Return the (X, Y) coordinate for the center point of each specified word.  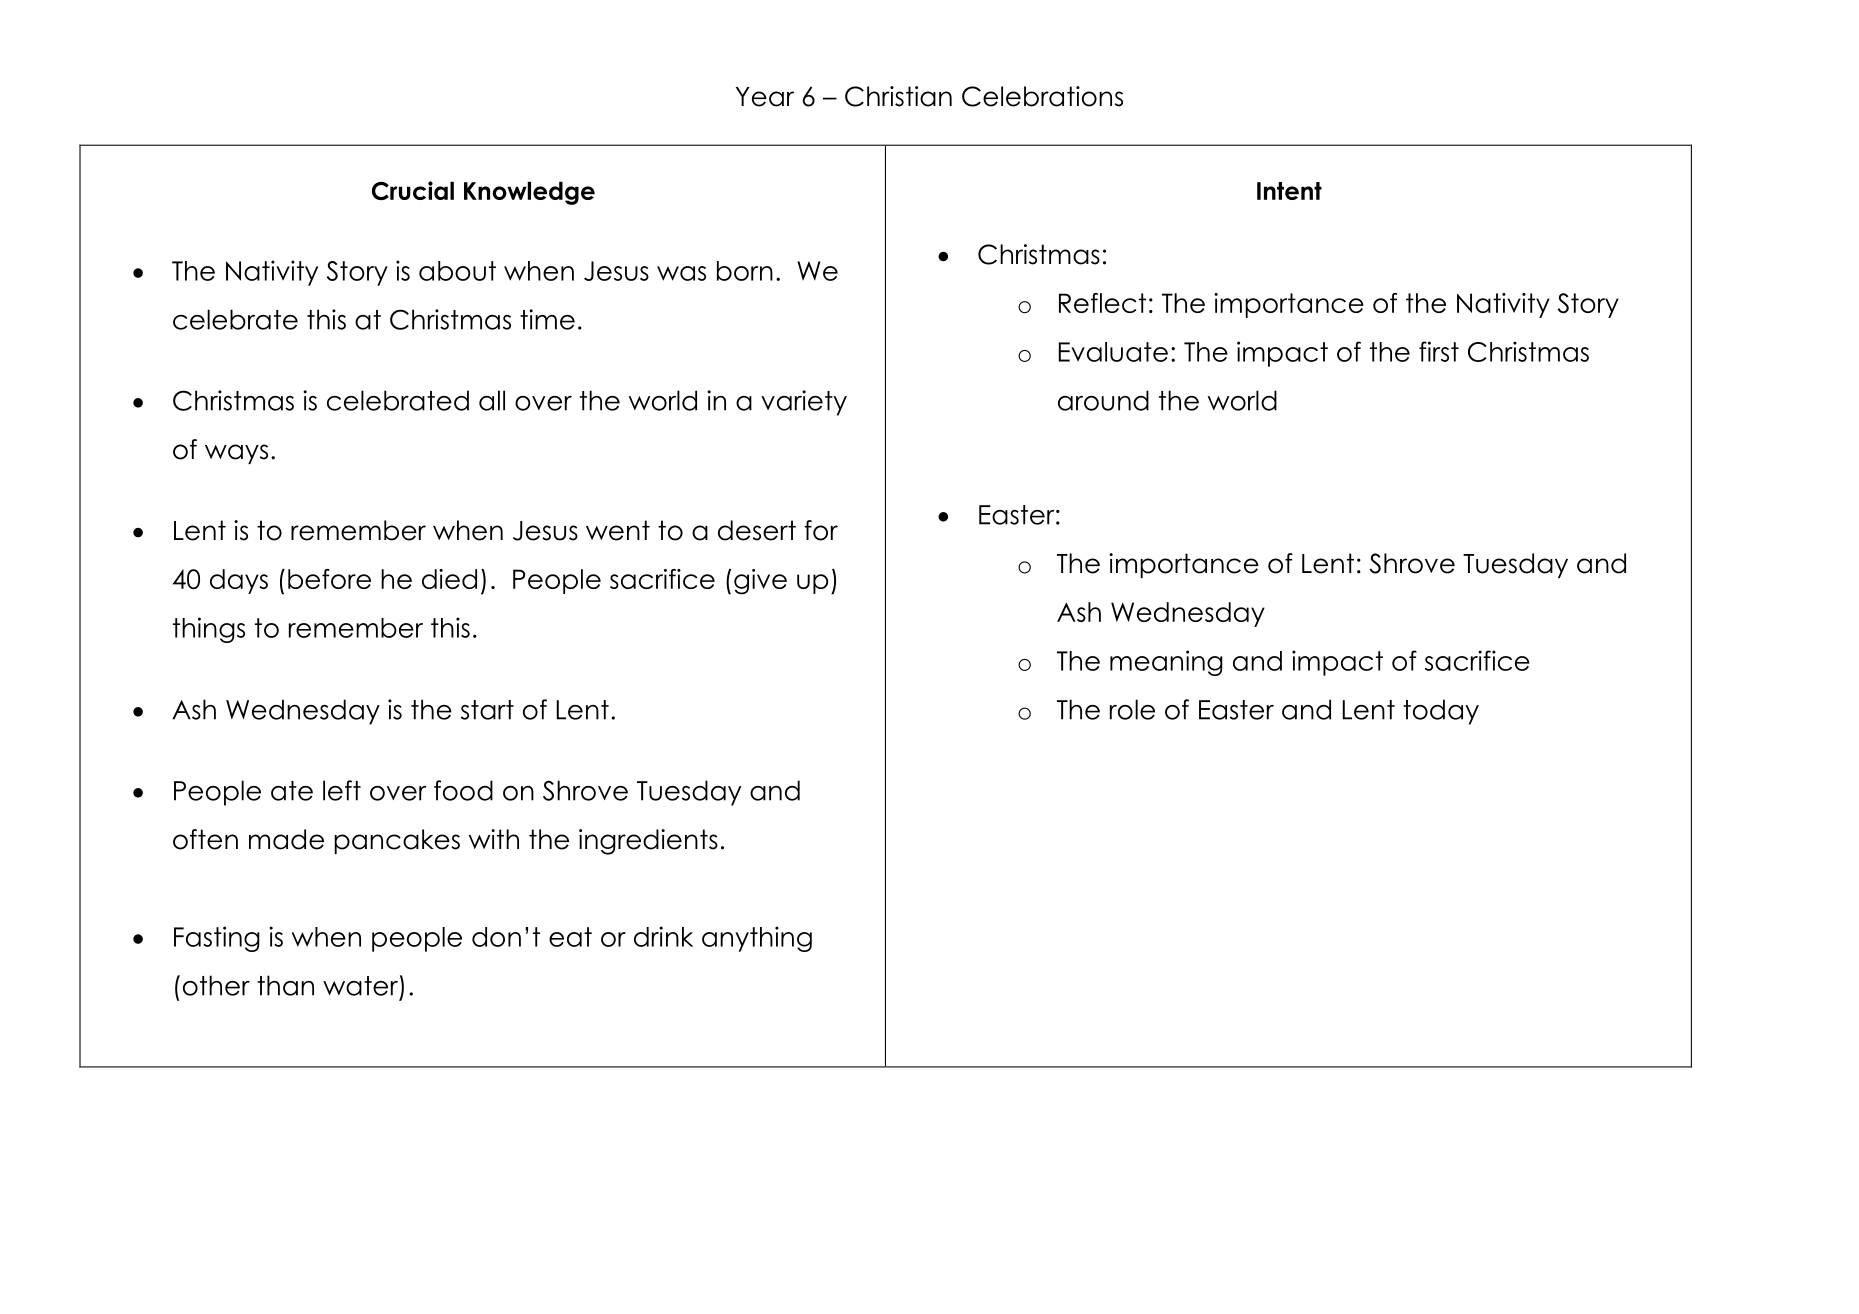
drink (663, 936)
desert (757, 530)
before (329, 579)
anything (757, 939)
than (285, 985)
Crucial (413, 190)
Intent (1289, 191)
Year (765, 97)
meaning (1166, 663)
